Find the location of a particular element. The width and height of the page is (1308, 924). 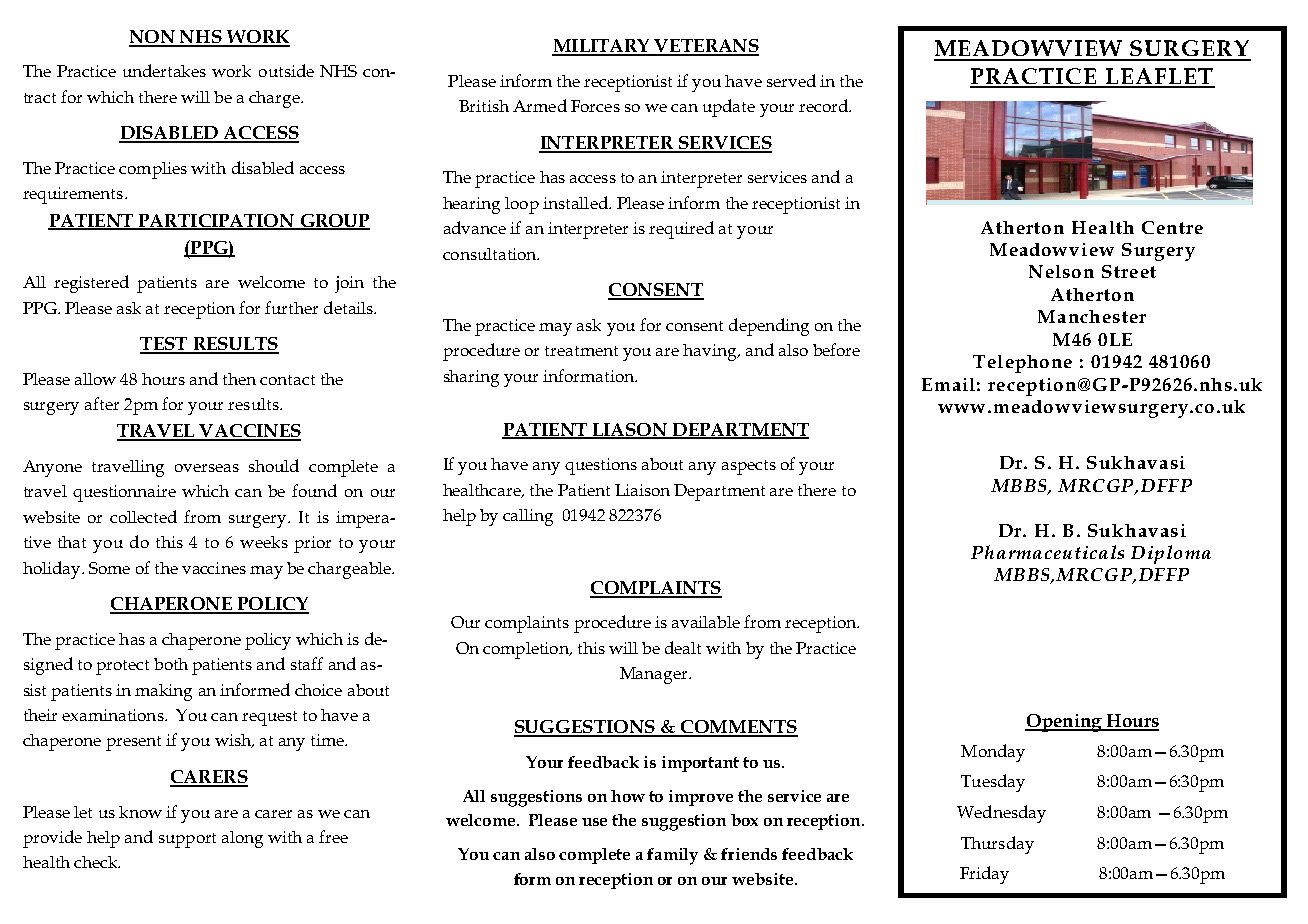

Pharmaceuticals is located at coordinates (1047, 552).
